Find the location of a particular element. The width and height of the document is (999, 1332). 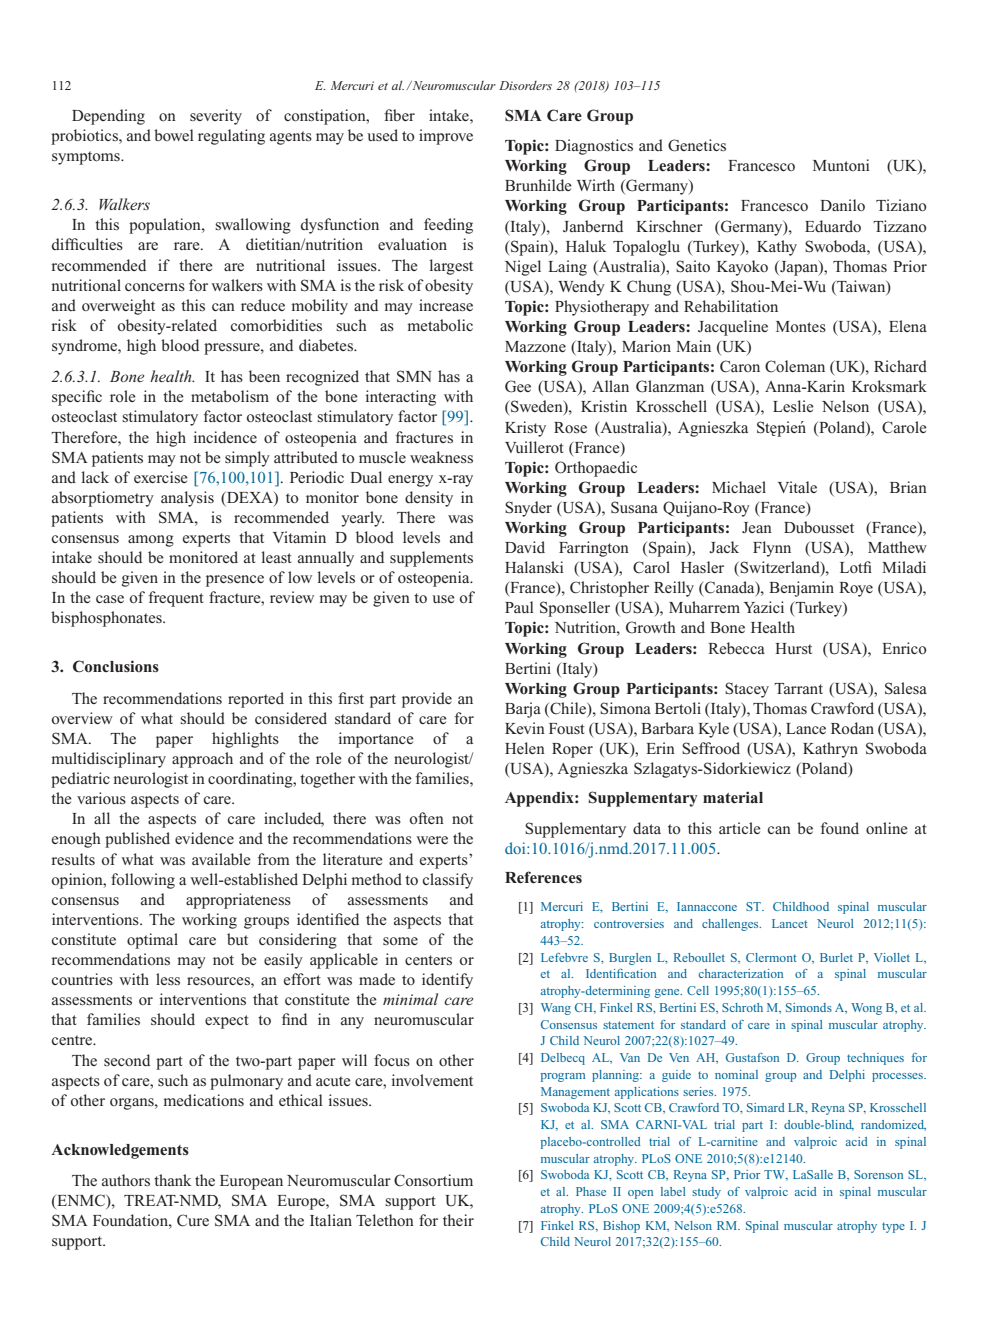

evidence is located at coordinates (204, 838).
